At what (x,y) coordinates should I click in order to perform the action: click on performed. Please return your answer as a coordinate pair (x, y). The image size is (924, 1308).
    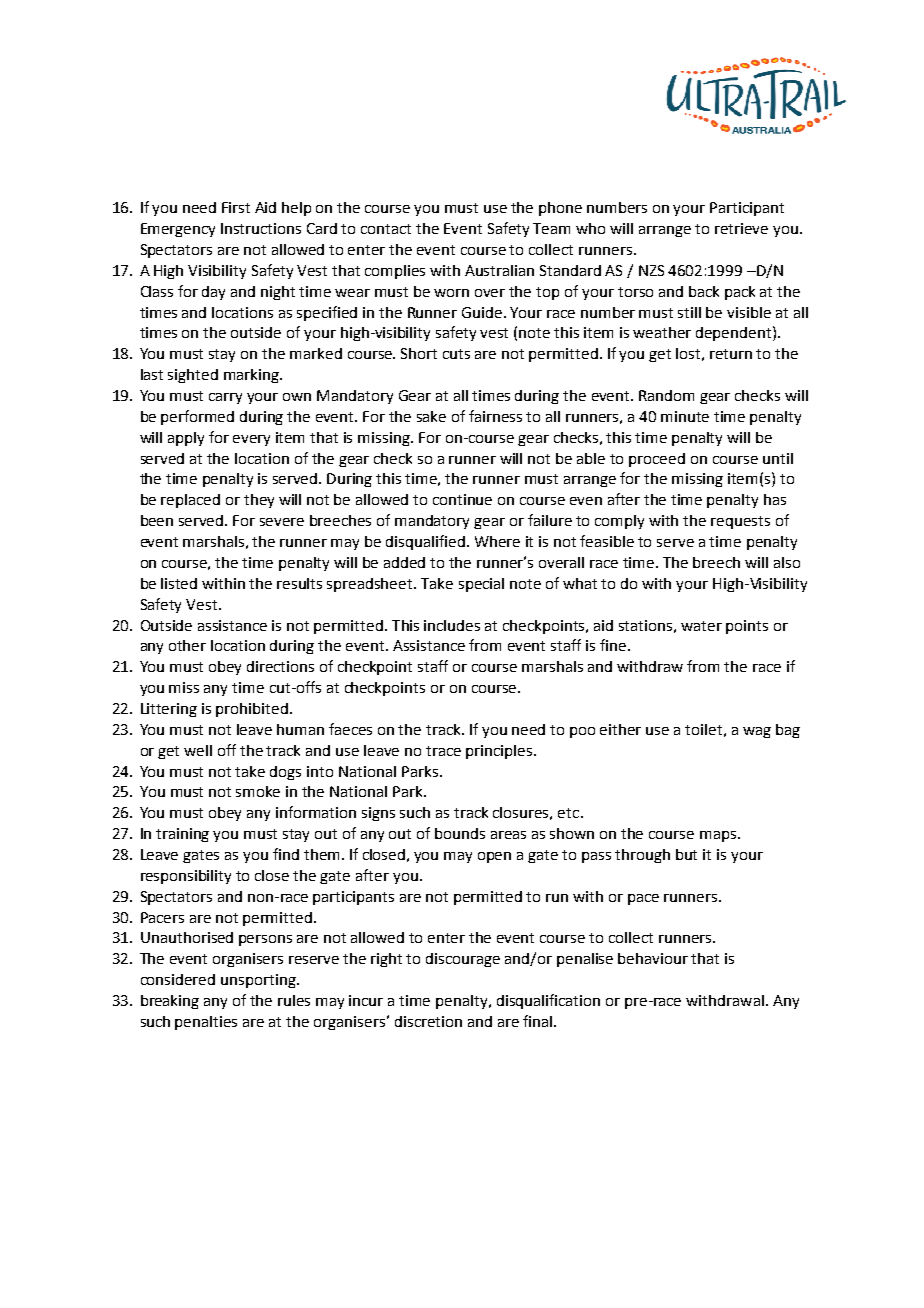
    Looking at the image, I should click on (197, 417).
